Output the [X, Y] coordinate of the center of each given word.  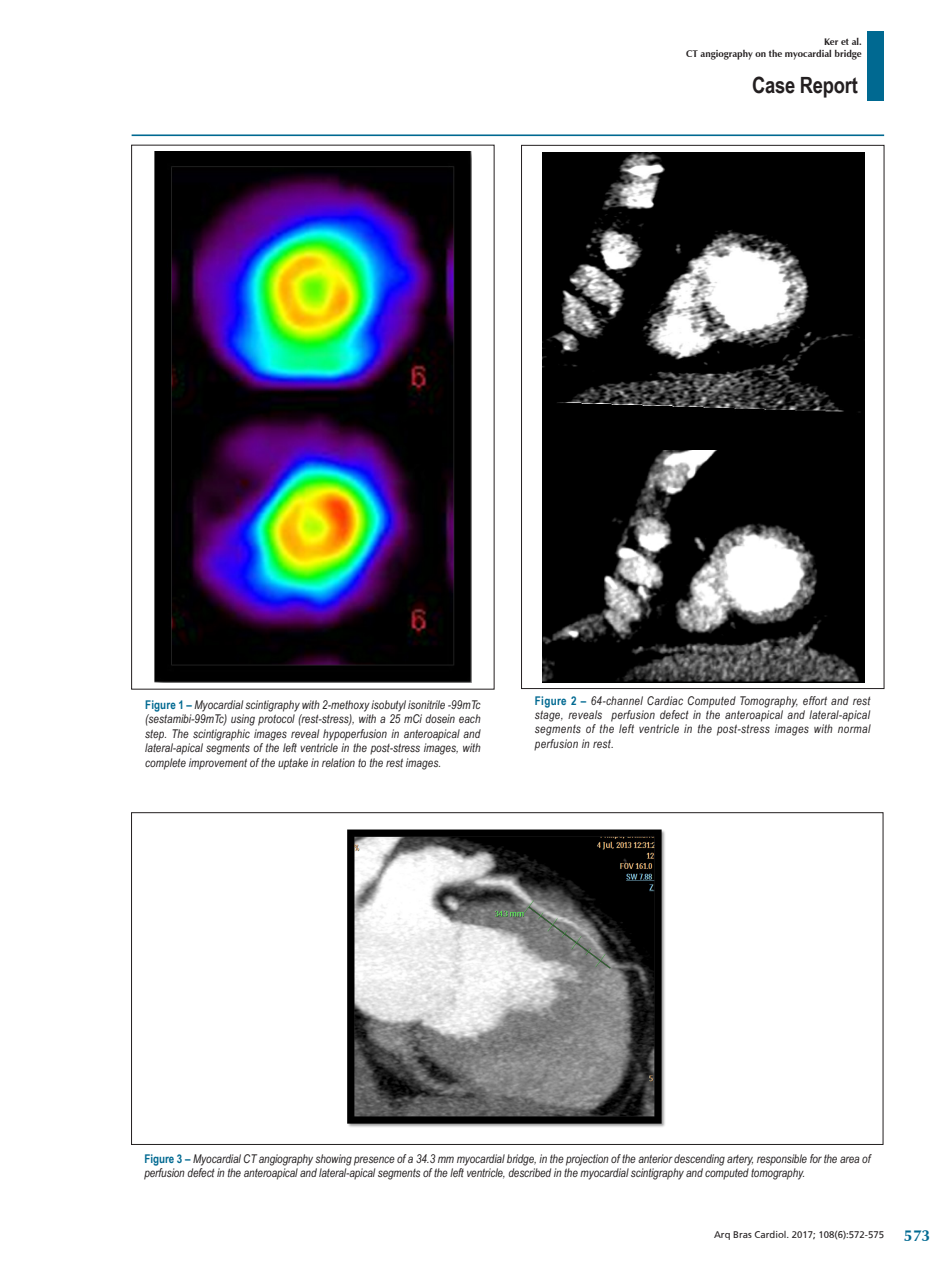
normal [854, 728]
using [243, 720]
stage [549, 716]
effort [815, 700]
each [470, 718]
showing [333, 1160]
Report [829, 87]
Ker [831, 41]
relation [338, 762]
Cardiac [665, 700]
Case [773, 85]
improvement [218, 764]
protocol [276, 720]
